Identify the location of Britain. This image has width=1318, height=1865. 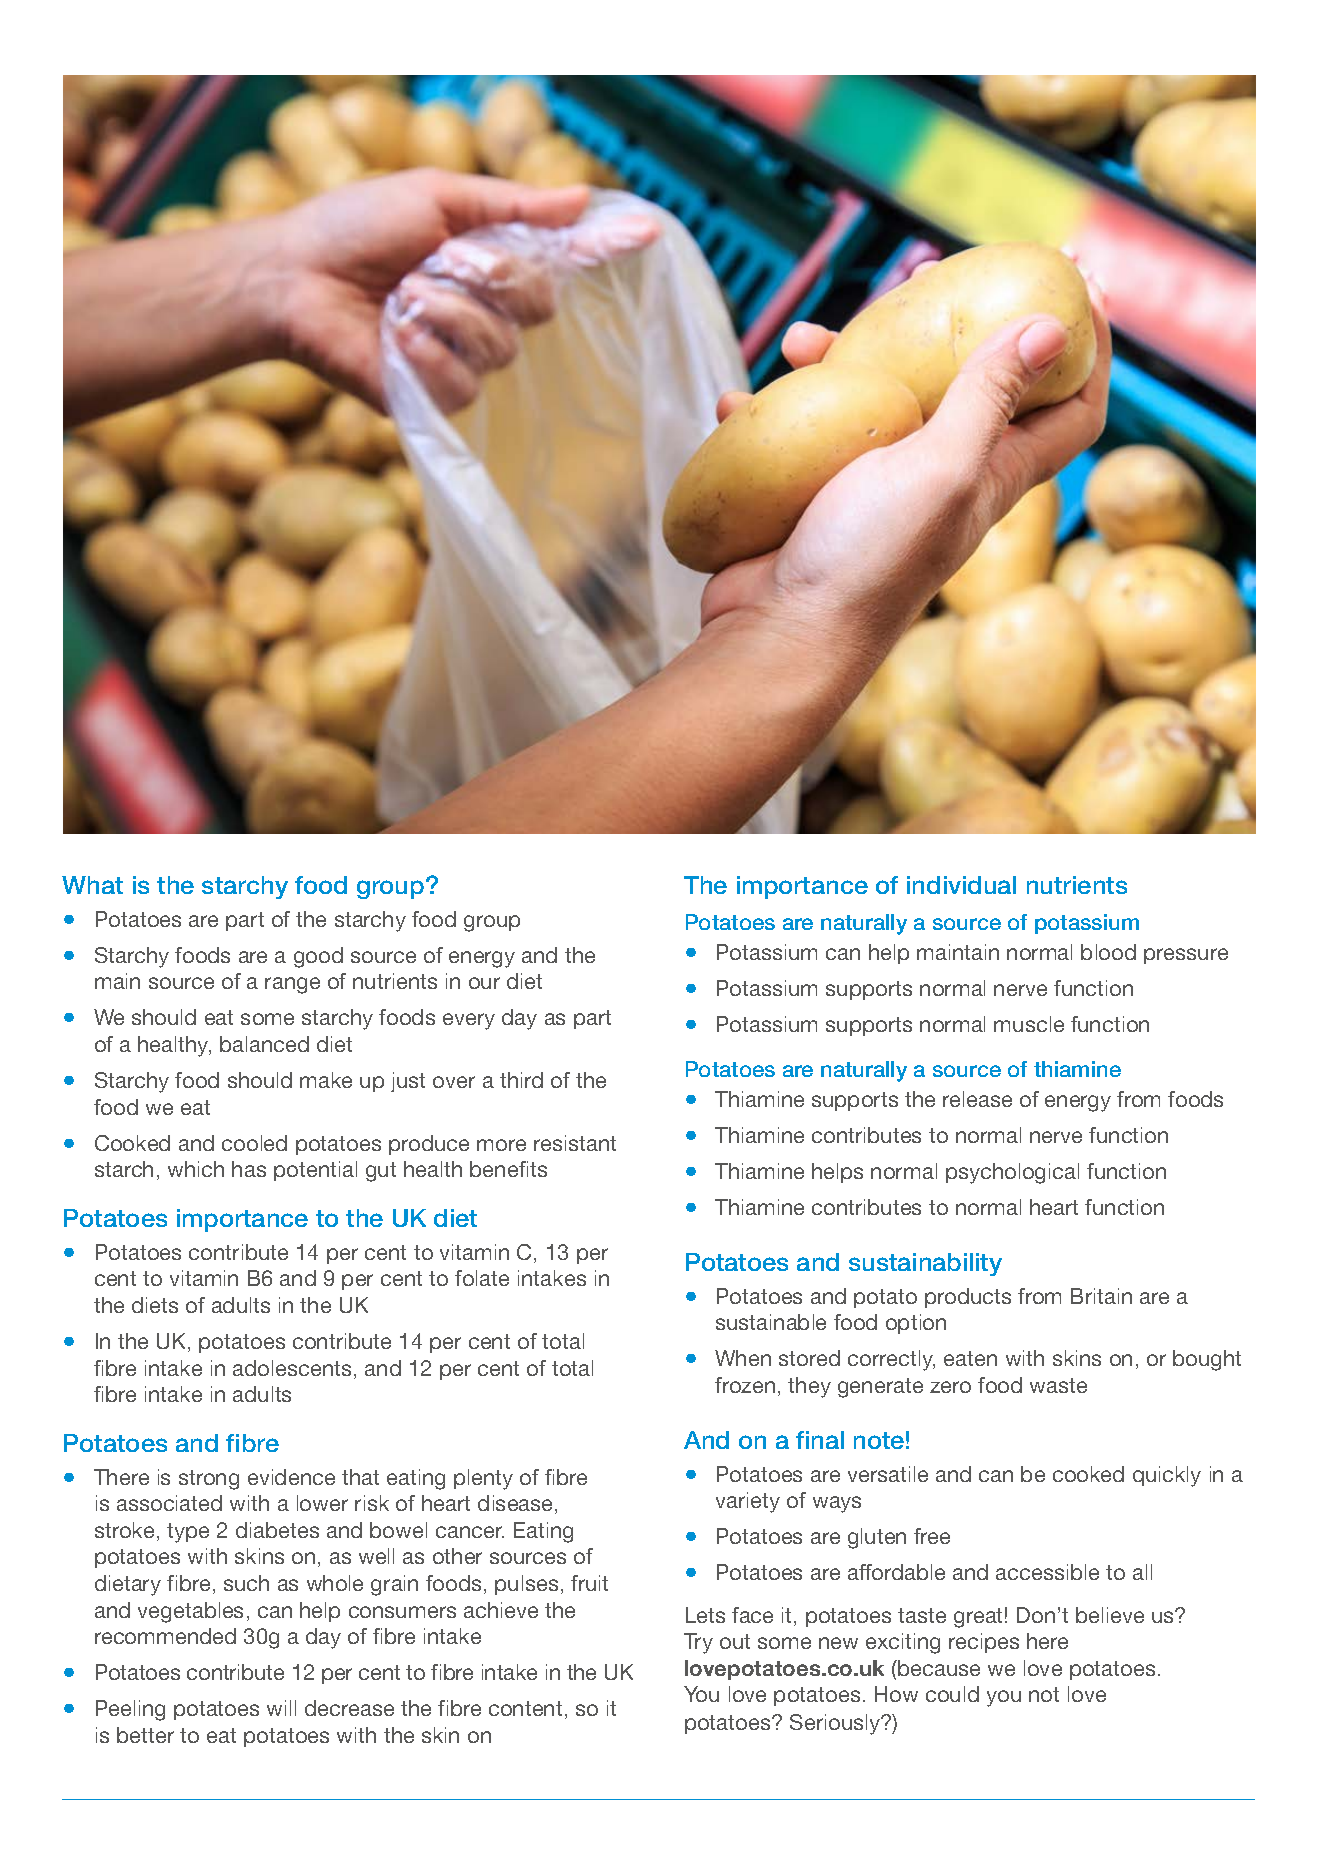
(1101, 1296).
